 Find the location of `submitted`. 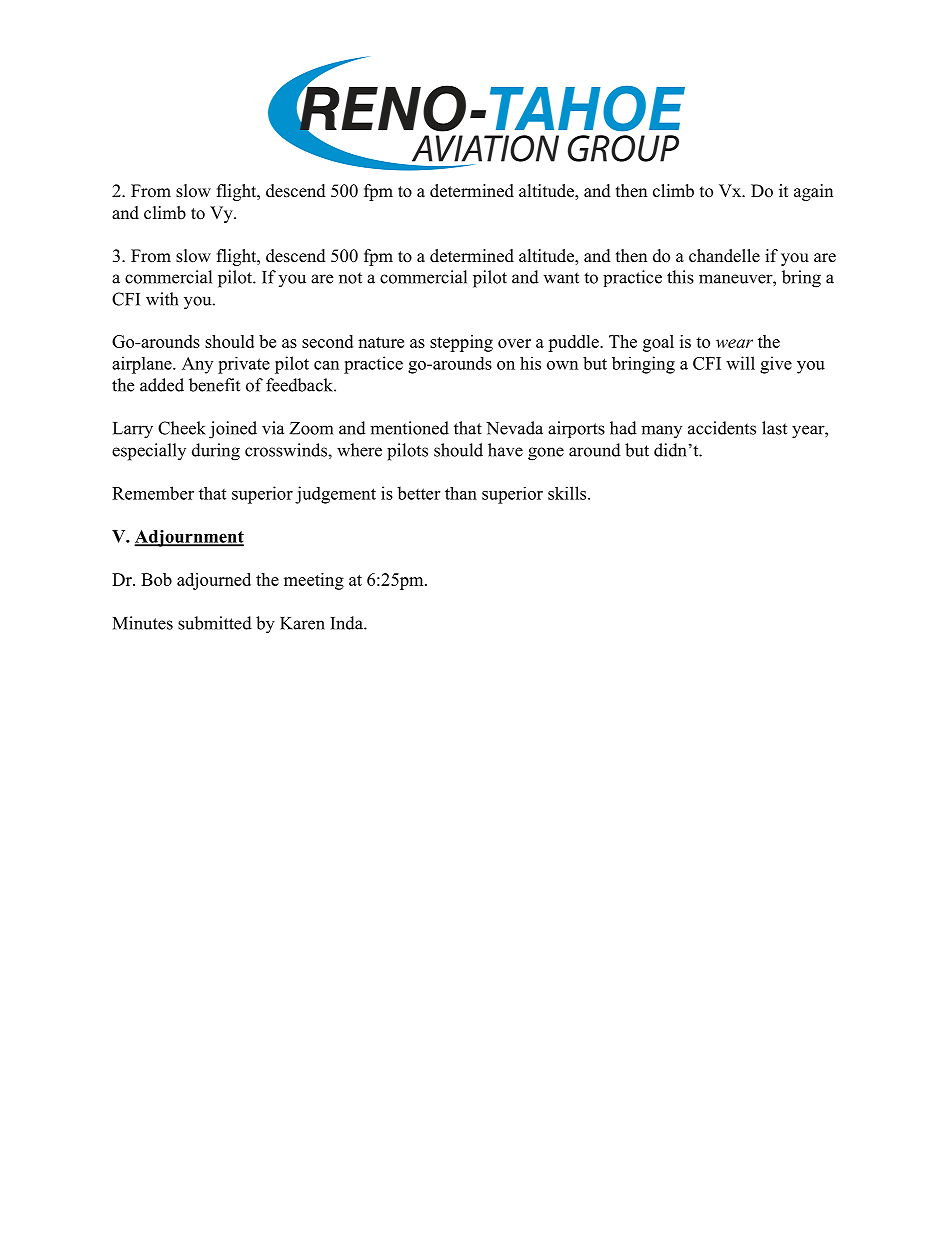

submitted is located at coordinates (215, 623).
